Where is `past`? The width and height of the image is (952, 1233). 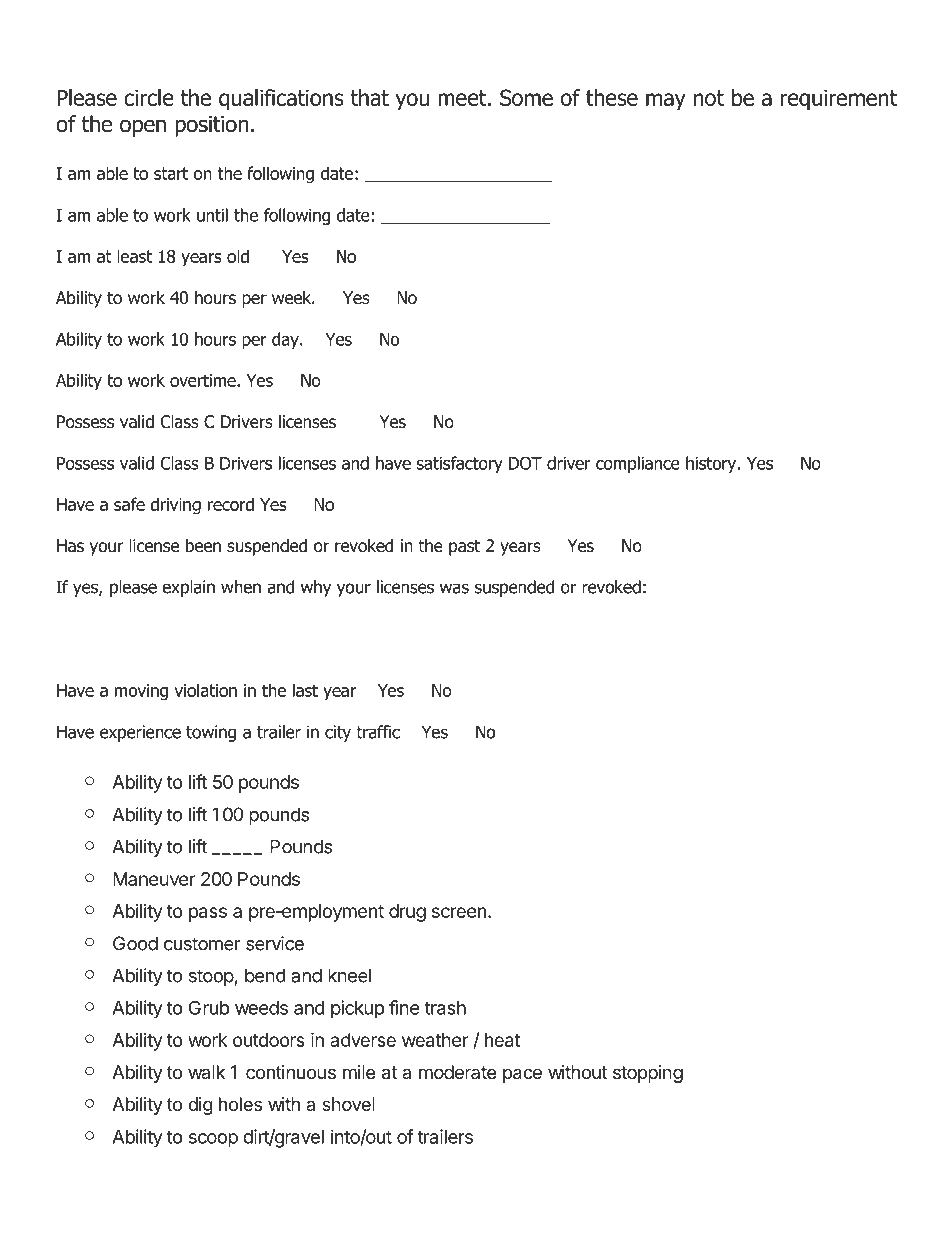
past is located at coordinates (464, 548).
